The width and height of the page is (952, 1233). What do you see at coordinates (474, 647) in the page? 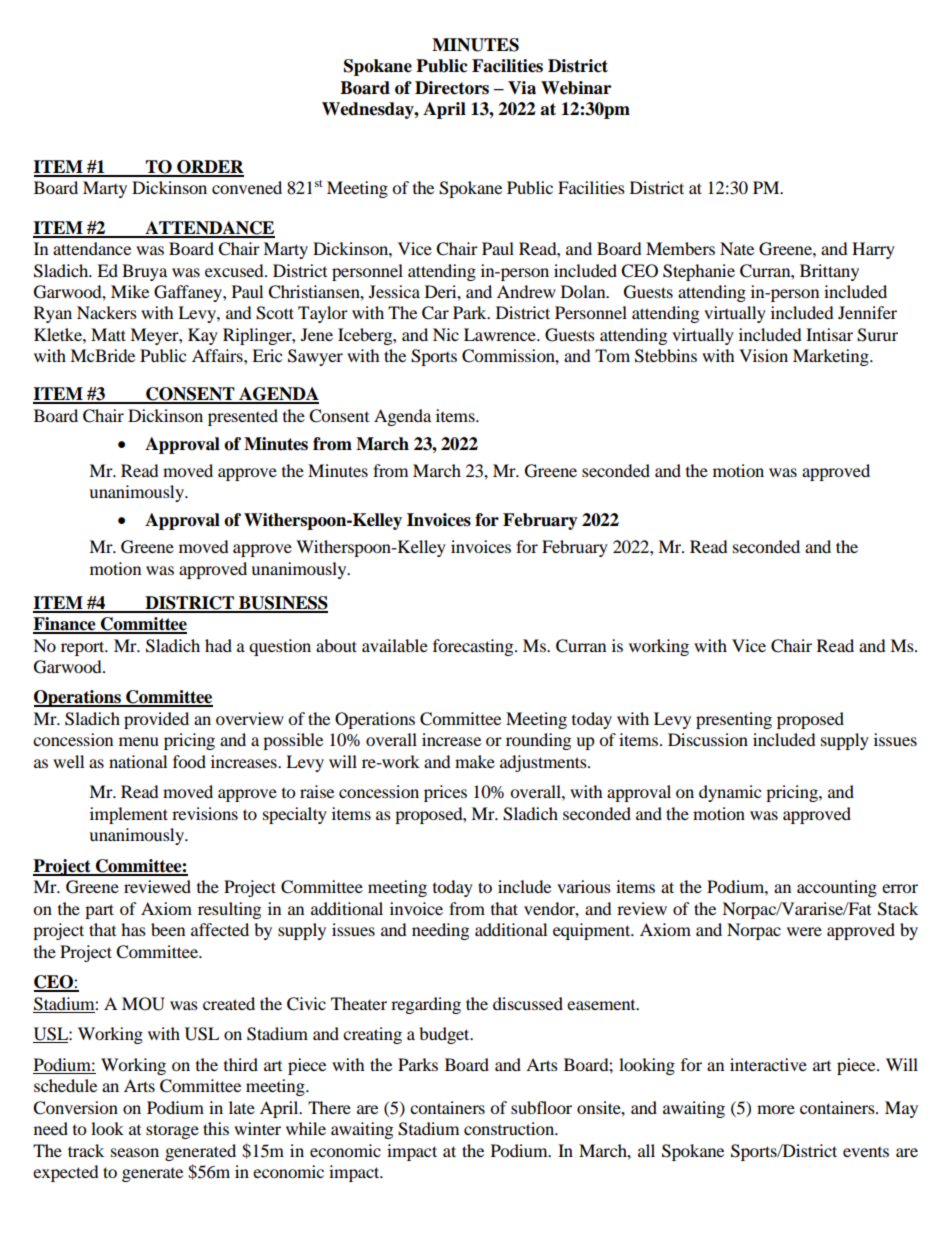
I see `forecasting` at bounding box center [474, 647].
